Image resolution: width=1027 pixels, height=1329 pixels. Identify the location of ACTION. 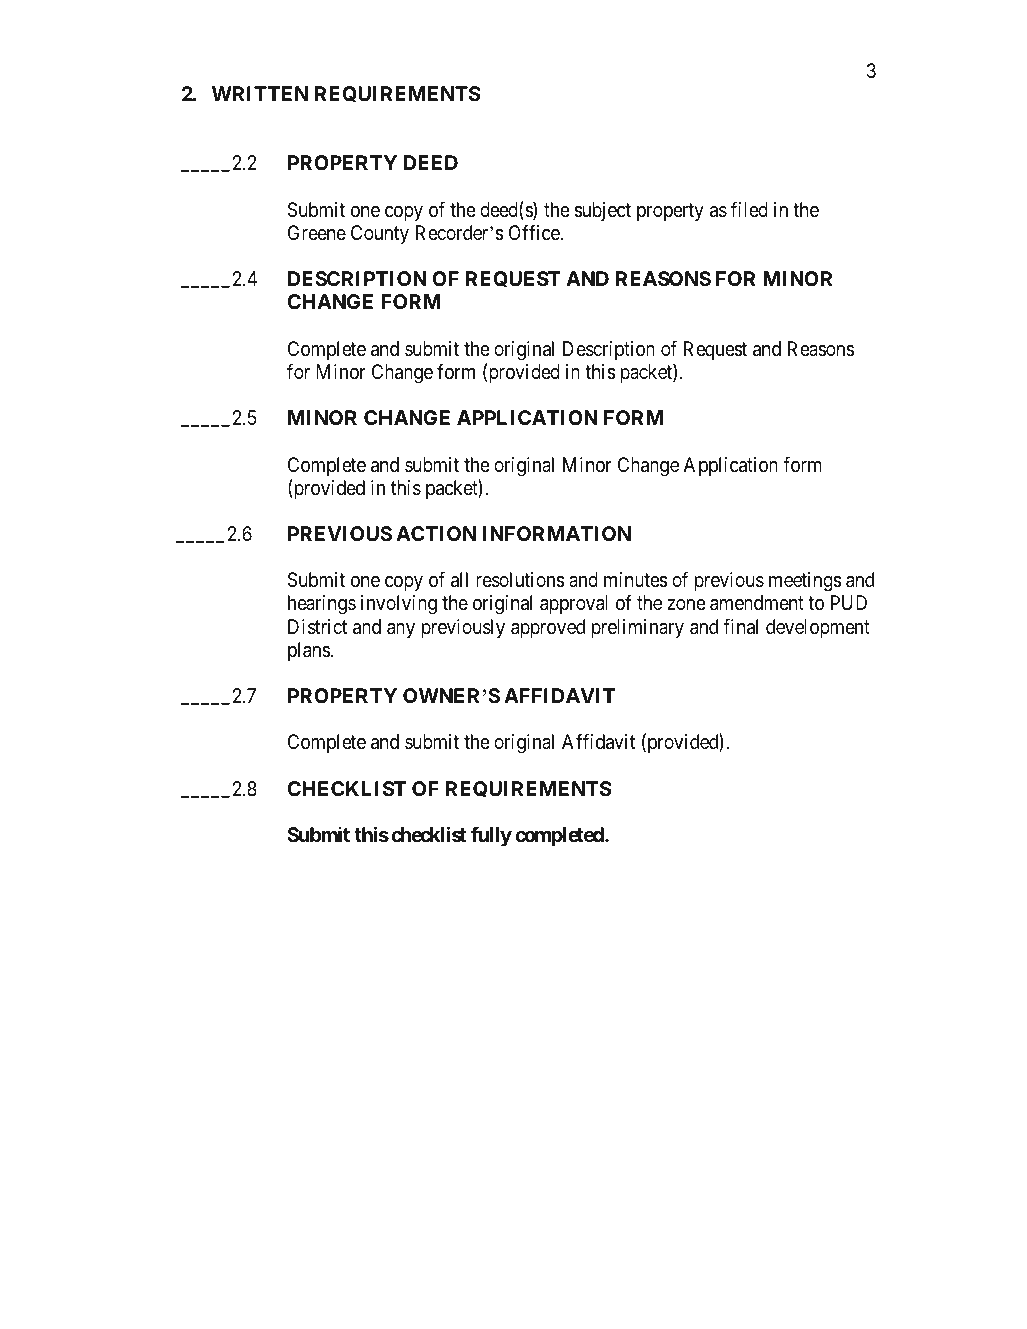
(436, 533).
